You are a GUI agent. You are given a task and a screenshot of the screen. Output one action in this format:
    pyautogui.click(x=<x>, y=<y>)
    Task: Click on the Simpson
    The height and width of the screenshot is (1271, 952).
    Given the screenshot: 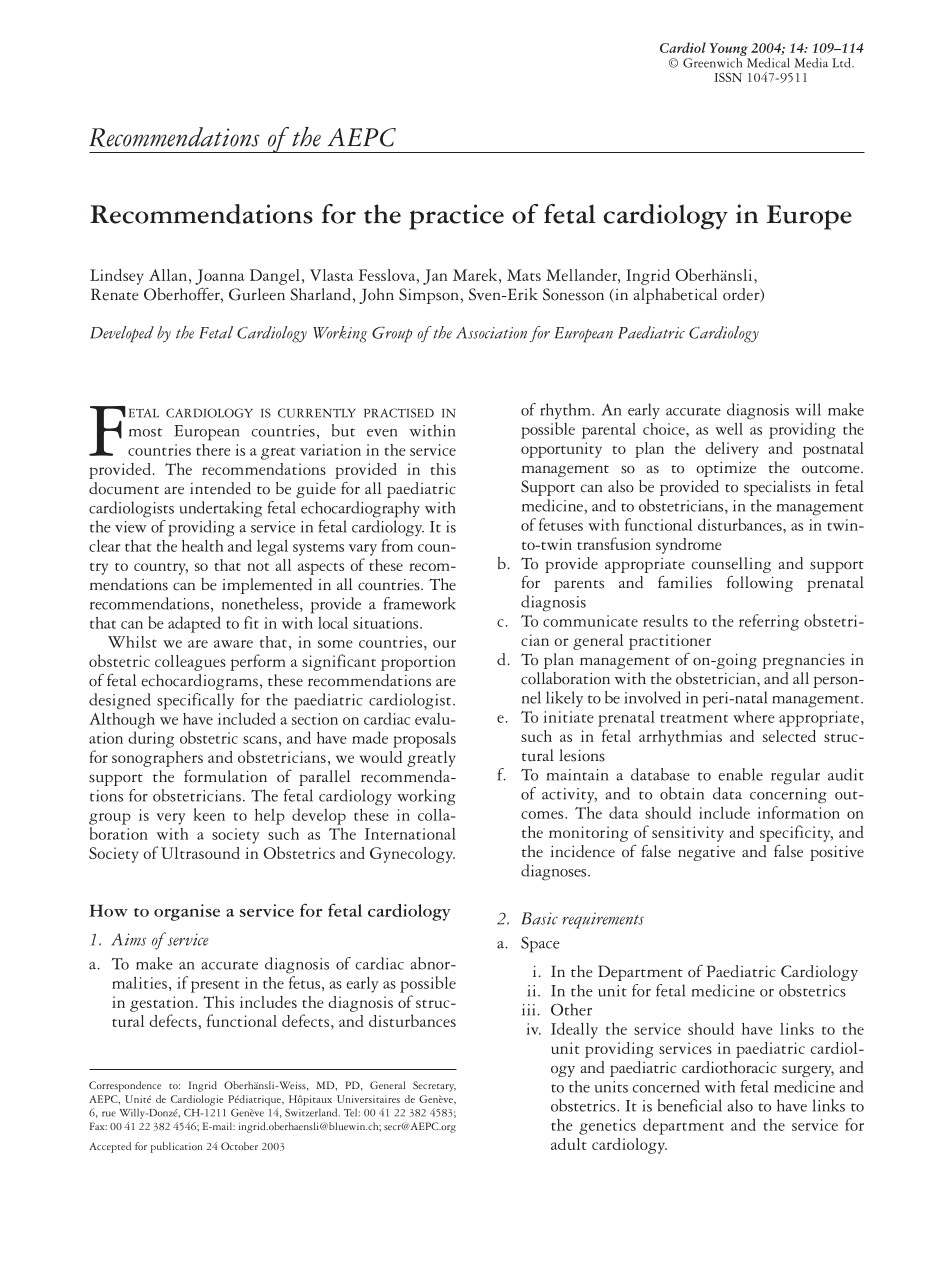 What is the action you would take?
    pyautogui.click(x=430, y=296)
